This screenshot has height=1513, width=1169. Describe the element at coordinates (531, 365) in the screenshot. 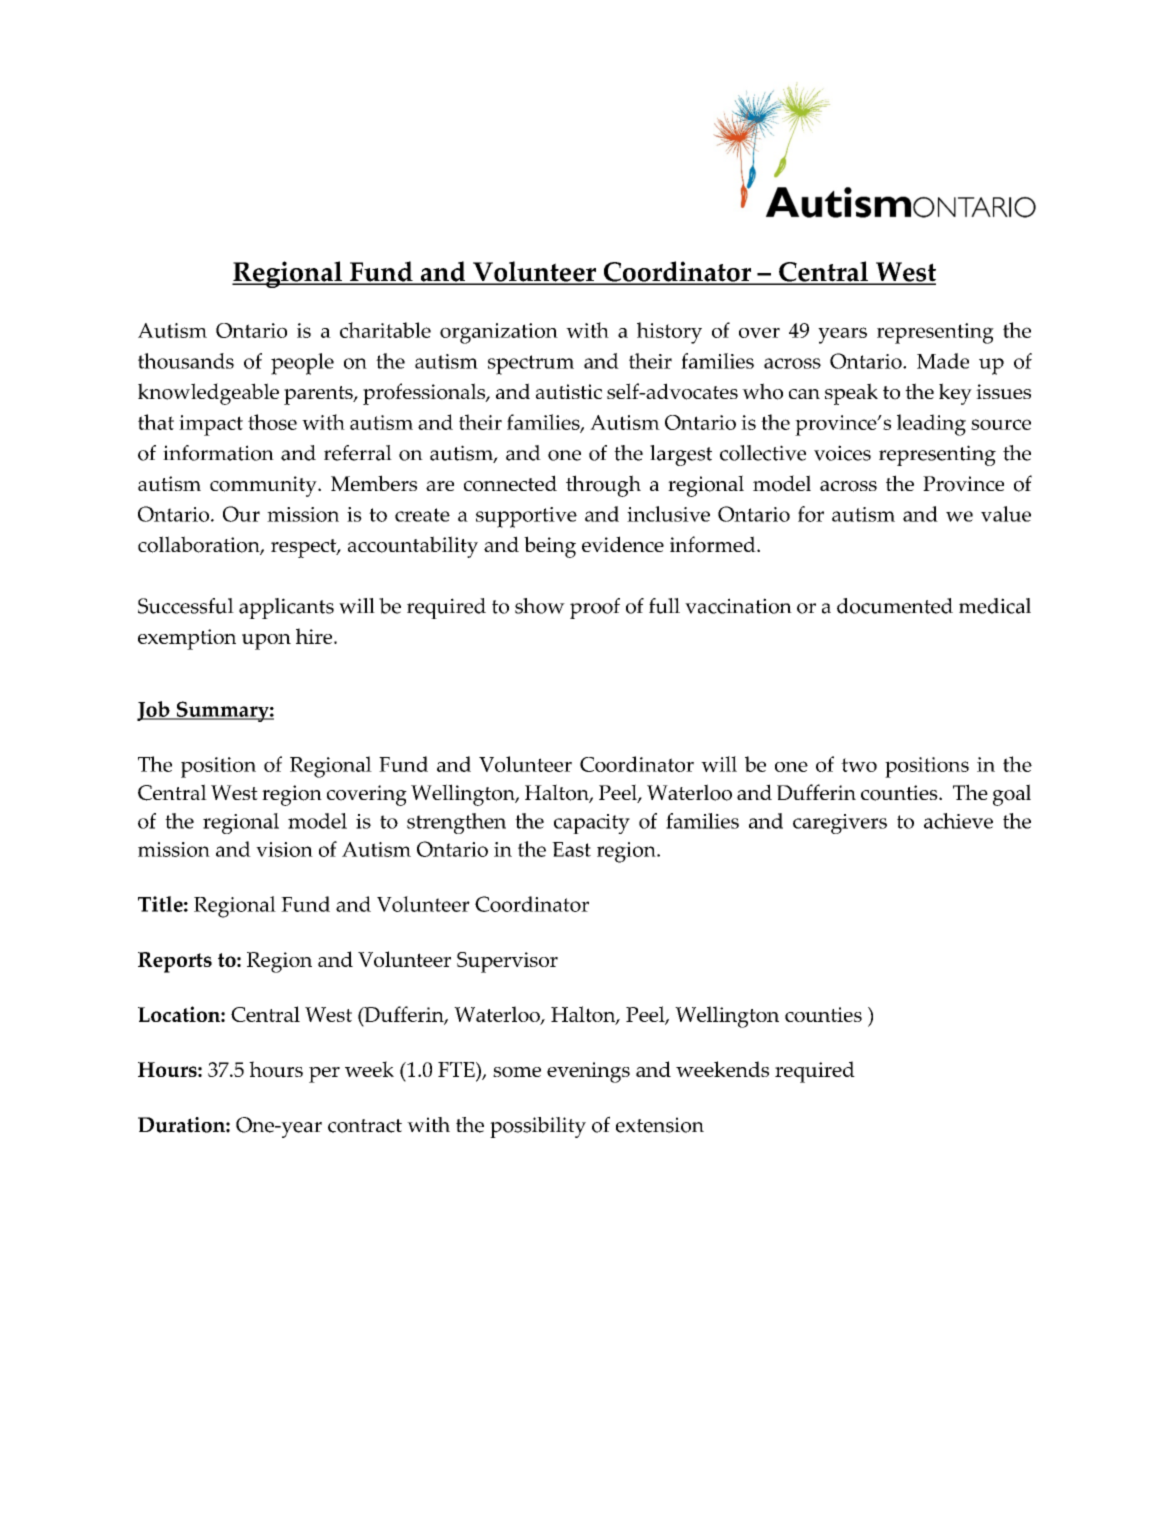

I see `spectrum` at that location.
